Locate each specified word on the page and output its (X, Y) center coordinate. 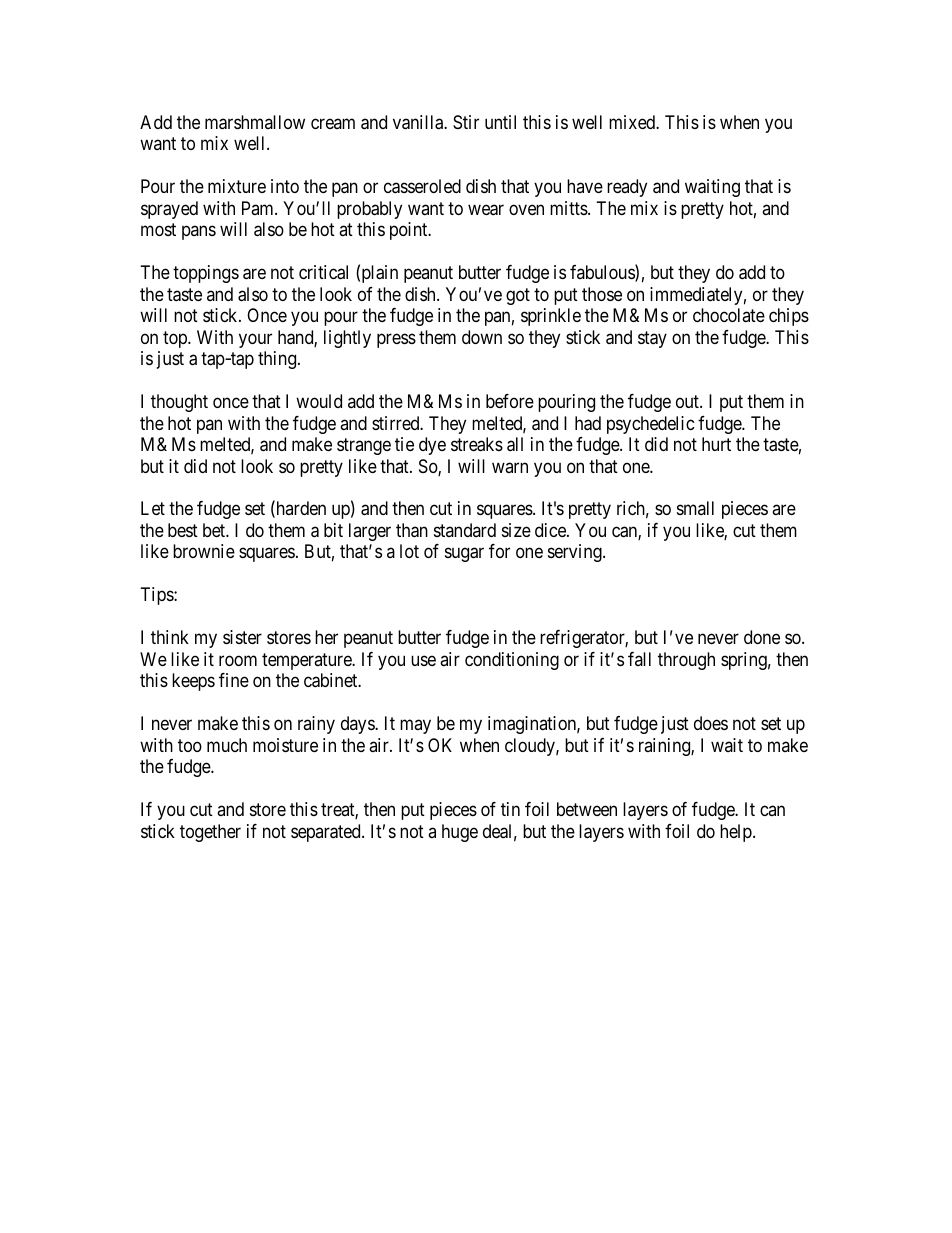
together (210, 833)
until (500, 122)
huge (460, 833)
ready (627, 188)
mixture (237, 186)
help (737, 833)
